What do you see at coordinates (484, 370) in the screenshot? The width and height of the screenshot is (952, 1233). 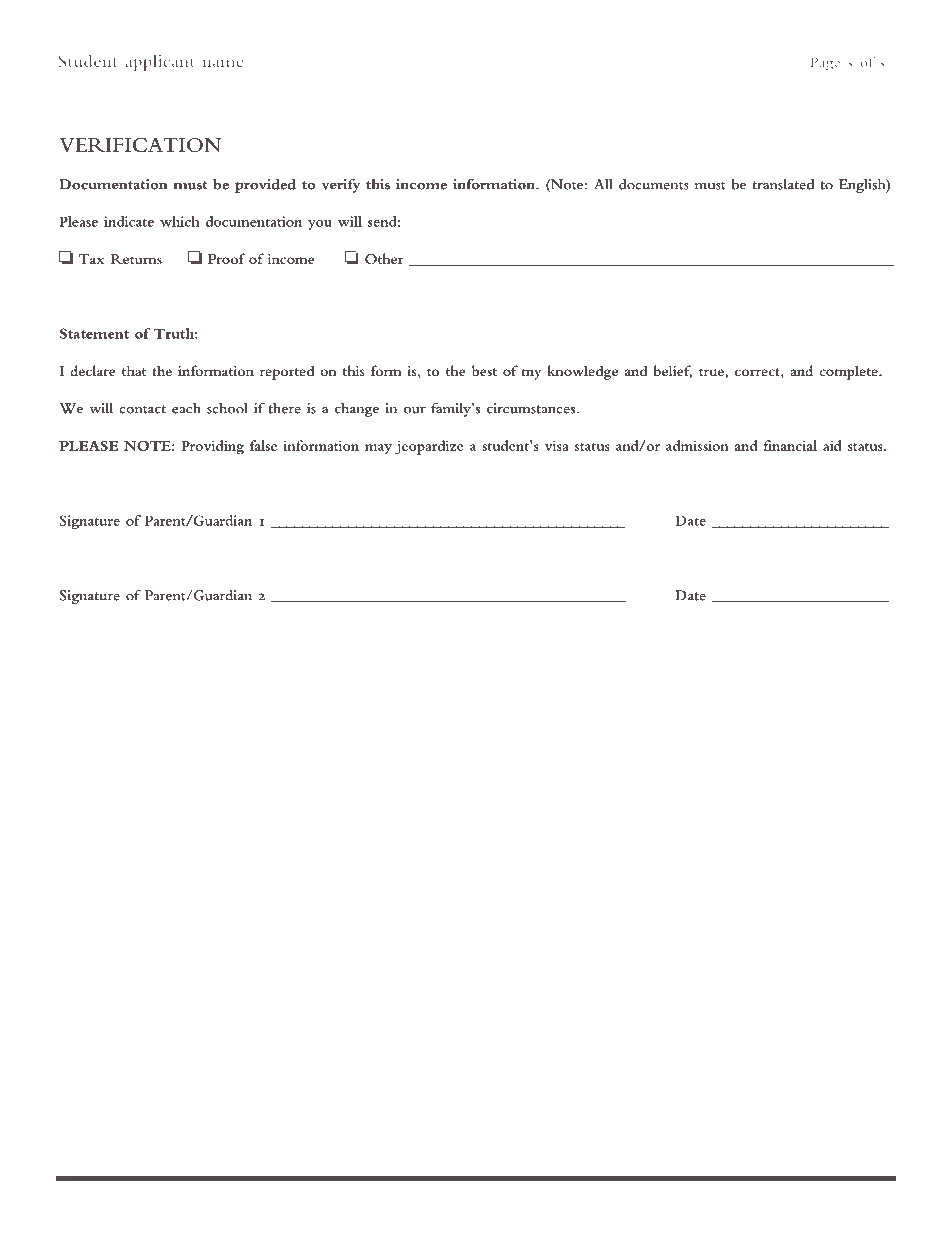 I see `best` at bounding box center [484, 370].
